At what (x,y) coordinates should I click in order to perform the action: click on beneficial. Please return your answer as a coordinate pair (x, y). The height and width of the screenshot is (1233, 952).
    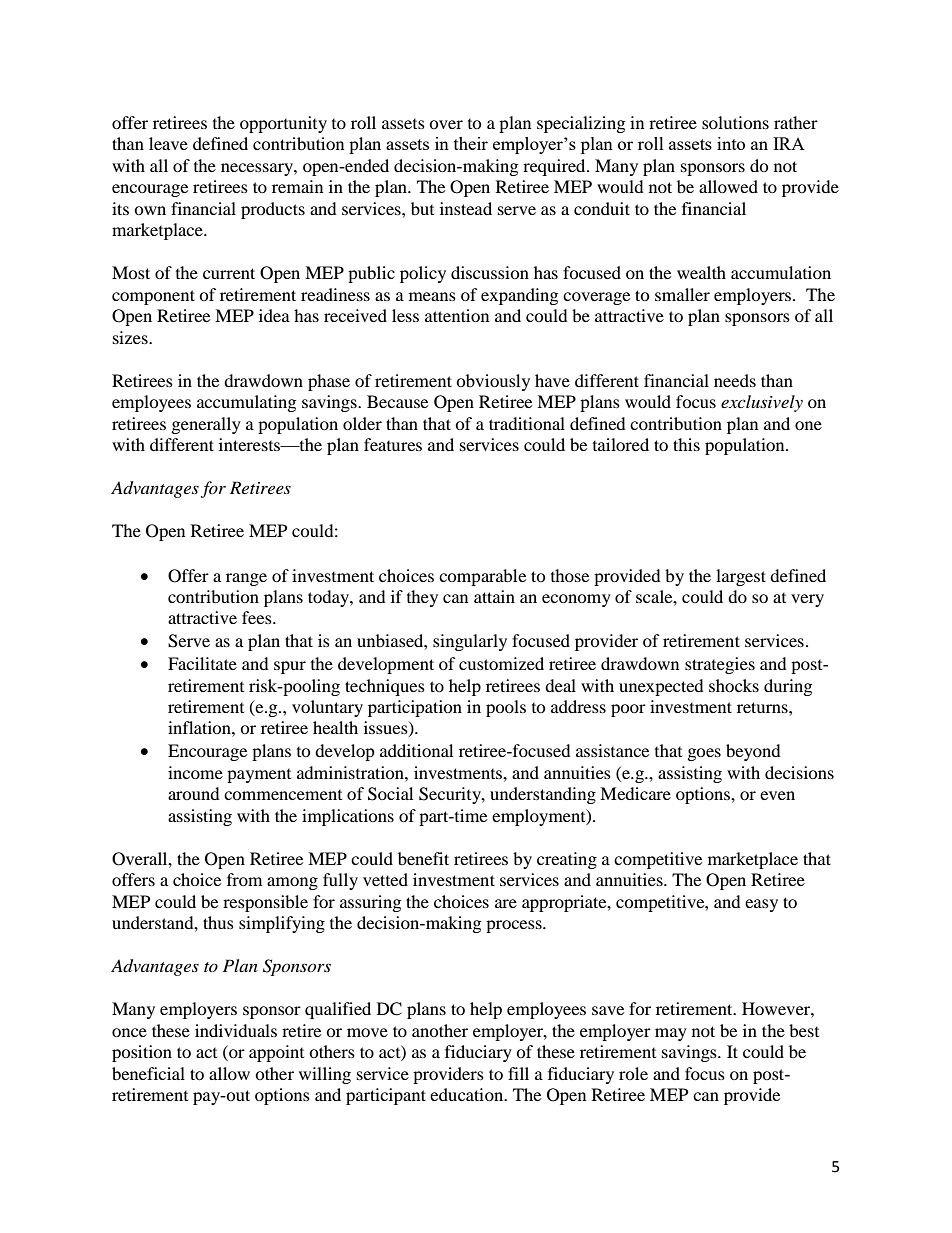
    Looking at the image, I should click on (148, 1073).
